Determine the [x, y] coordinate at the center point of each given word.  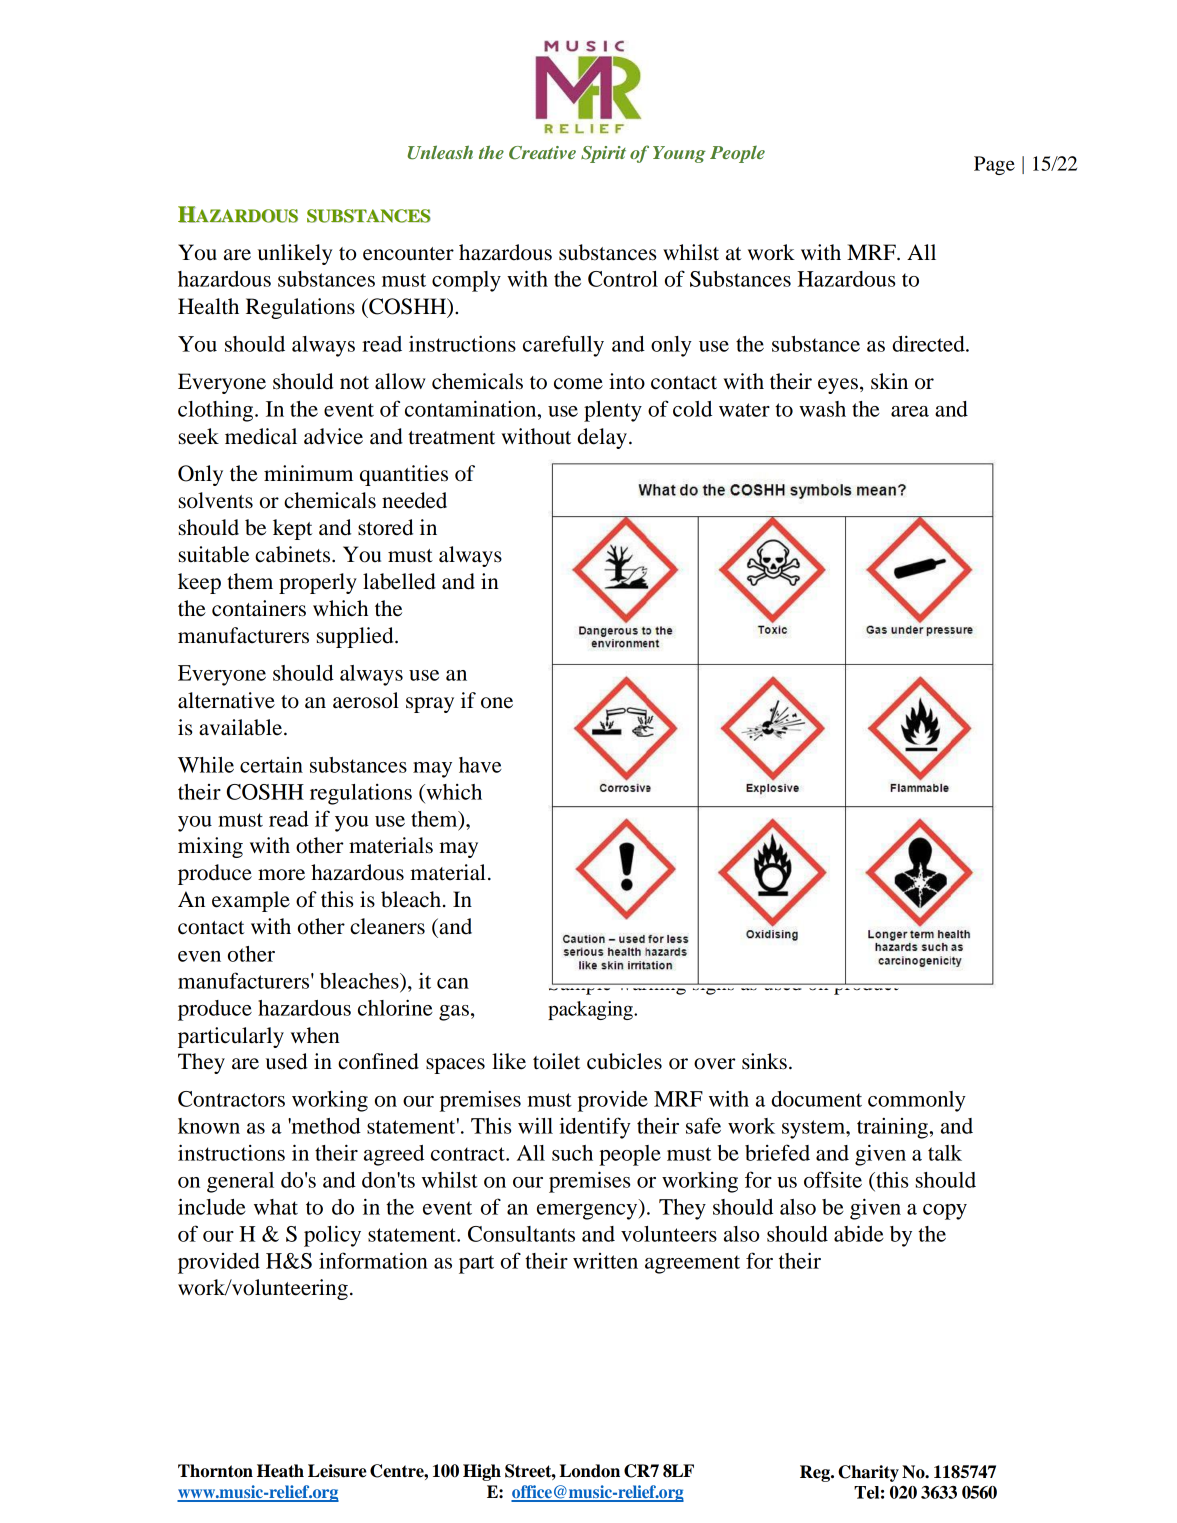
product [866, 984]
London [589, 1471]
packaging [591, 1010]
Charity [868, 1473]
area [910, 411]
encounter [408, 254]
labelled [399, 581]
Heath [280, 1471]
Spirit [603, 154]
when [315, 1035]
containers [259, 608]
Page [994, 165]
